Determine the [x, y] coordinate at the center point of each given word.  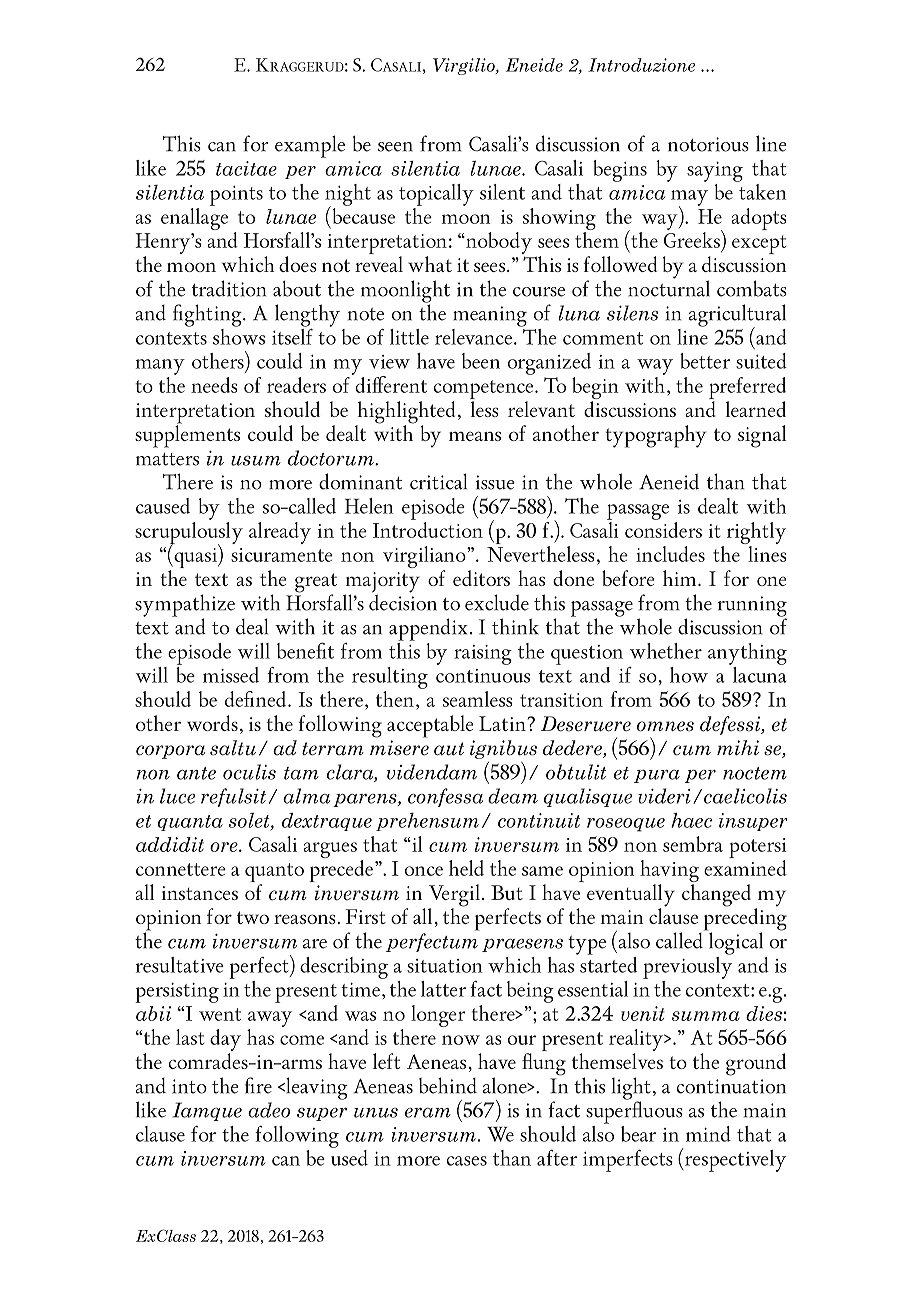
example [310, 146]
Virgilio [465, 66]
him [681, 578]
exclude [497, 602]
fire [258, 1085]
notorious [708, 144]
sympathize [185, 606]
